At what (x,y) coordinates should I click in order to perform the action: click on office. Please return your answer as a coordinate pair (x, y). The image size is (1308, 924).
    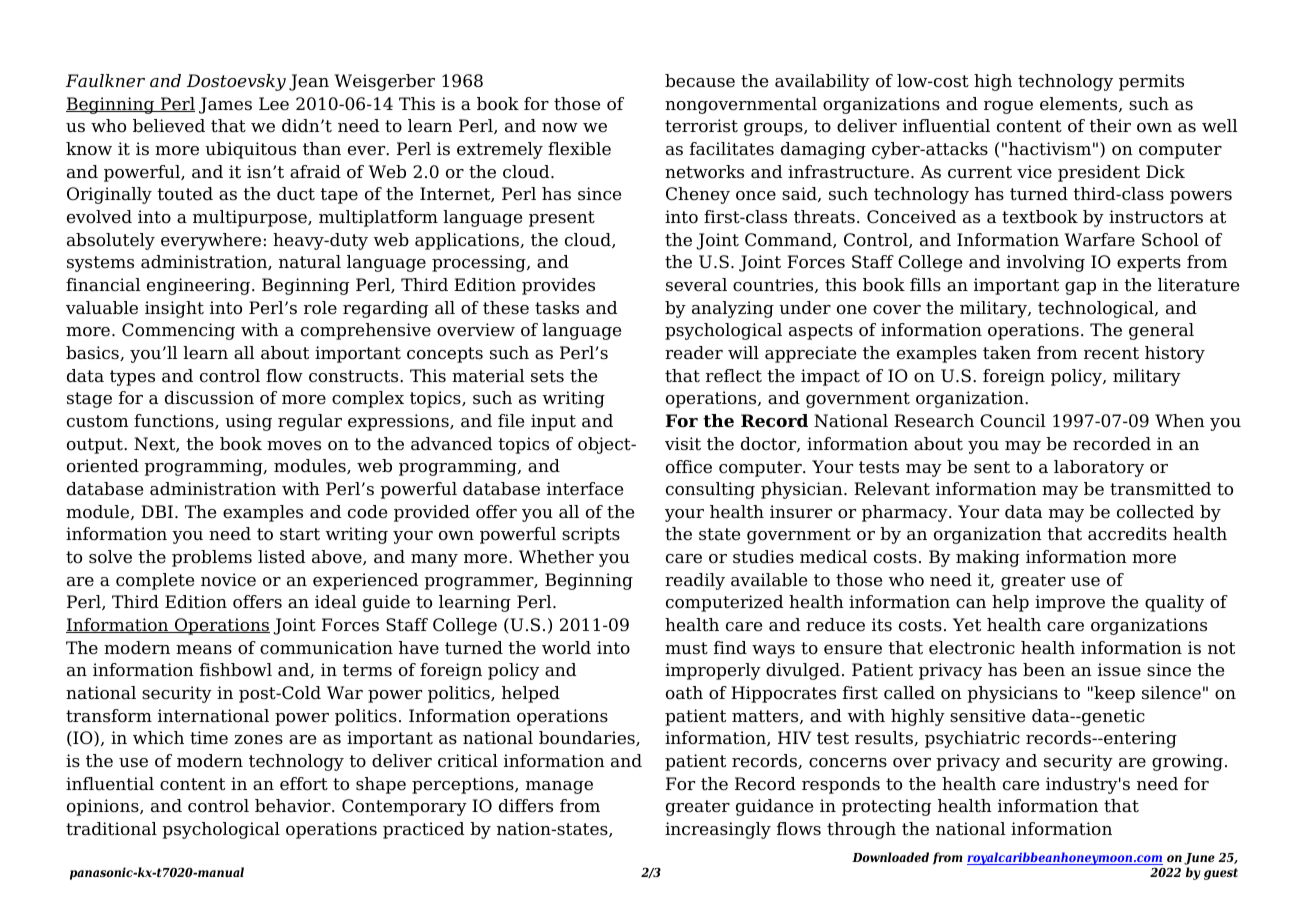
    Looking at the image, I should click on (689, 467).
